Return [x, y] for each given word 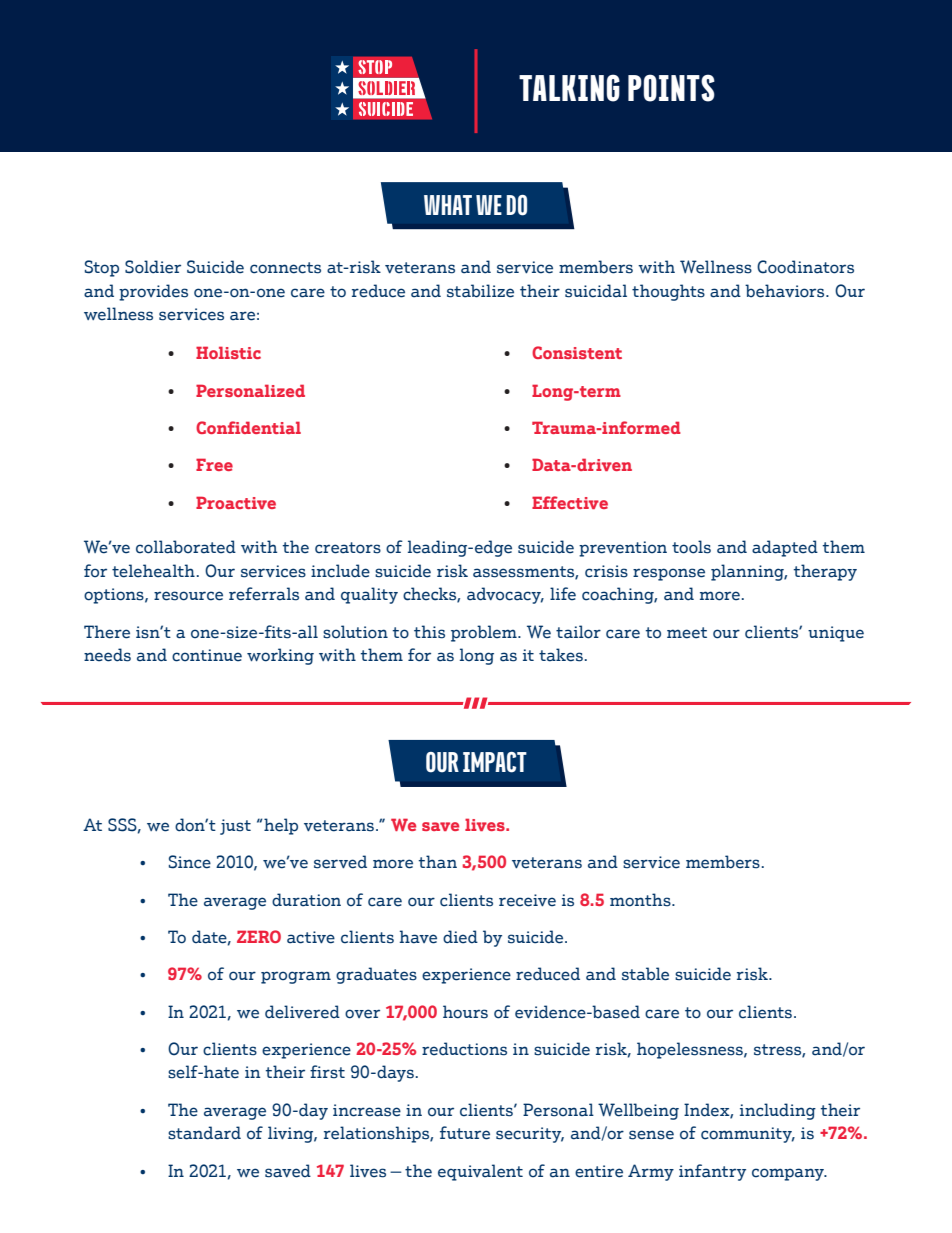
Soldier [153, 267]
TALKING [569, 88]
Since [190, 862]
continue [207, 655]
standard [204, 1133]
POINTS [671, 88]
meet [687, 633]
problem [485, 633]
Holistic [228, 352]
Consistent [577, 352]
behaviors [786, 291]
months [641, 900]
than [437, 862]
